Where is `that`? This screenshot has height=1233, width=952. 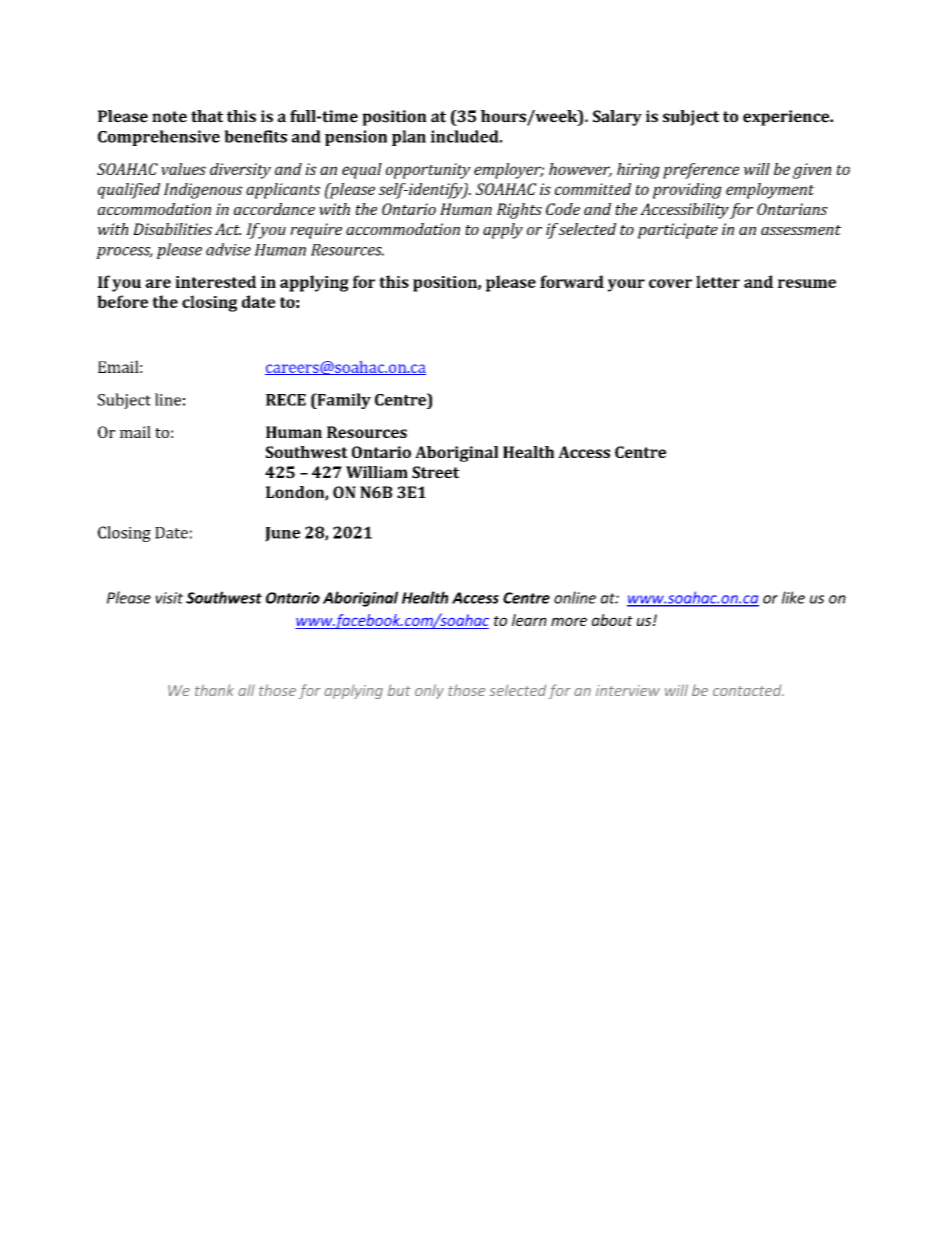 that is located at coordinates (207, 116).
